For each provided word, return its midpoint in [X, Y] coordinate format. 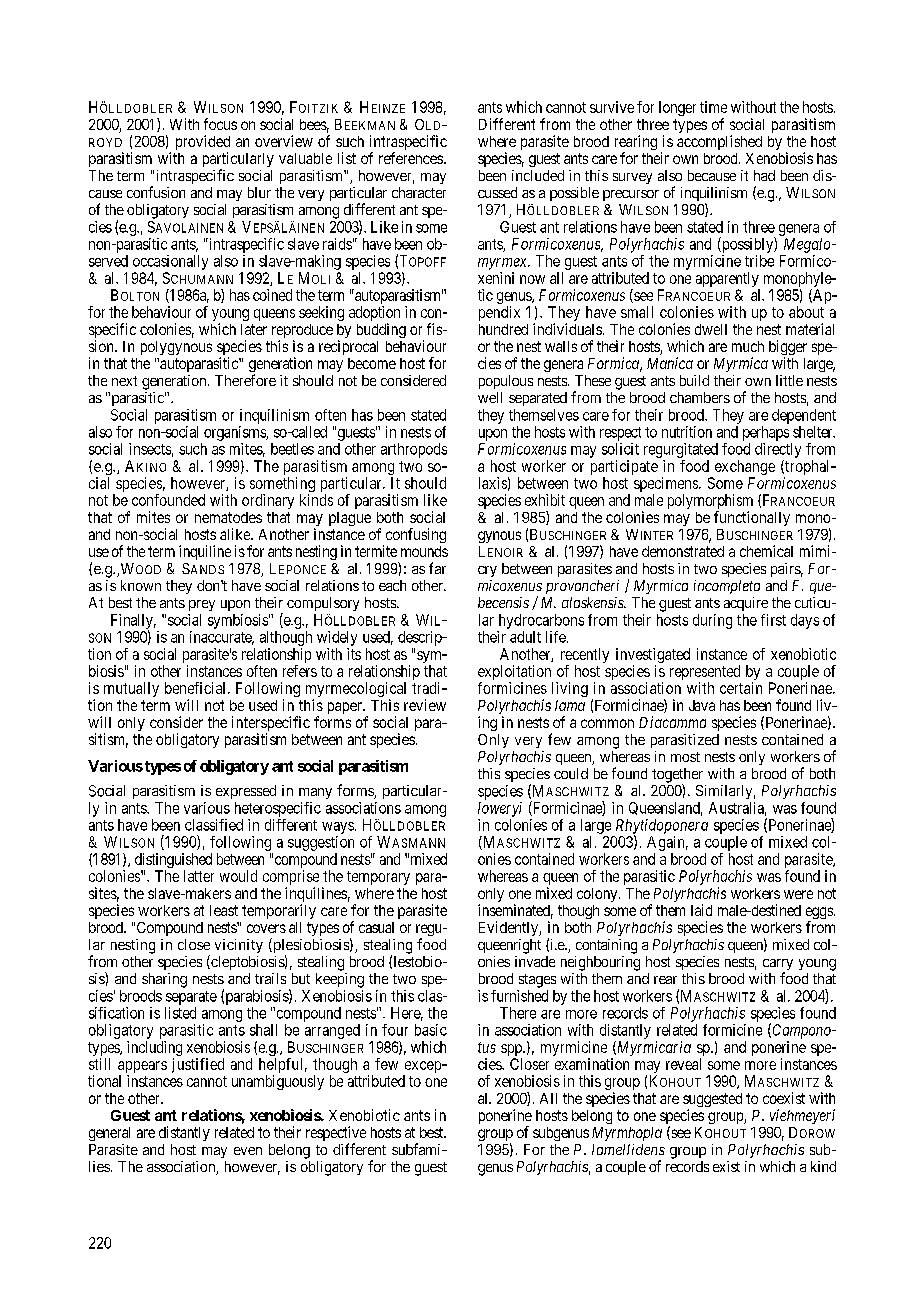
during [712, 621]
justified [198, 1065]
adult [525, 637]
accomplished [719, 142]
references [411, 158]
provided [203, 144]
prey [202, 605]
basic [431, 1030]
